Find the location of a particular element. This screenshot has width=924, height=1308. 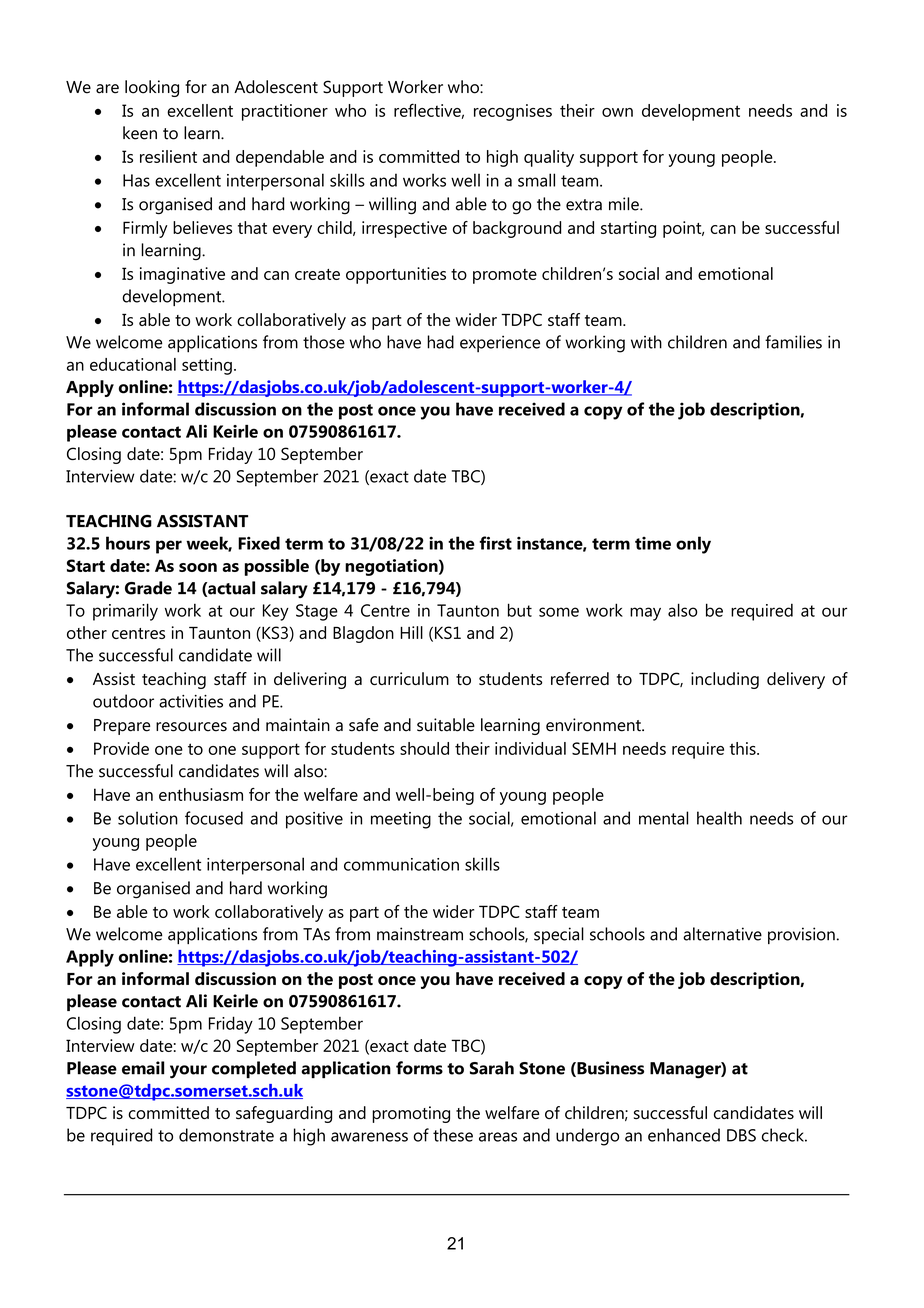

mainstream is located at coordinates (420, 934).
